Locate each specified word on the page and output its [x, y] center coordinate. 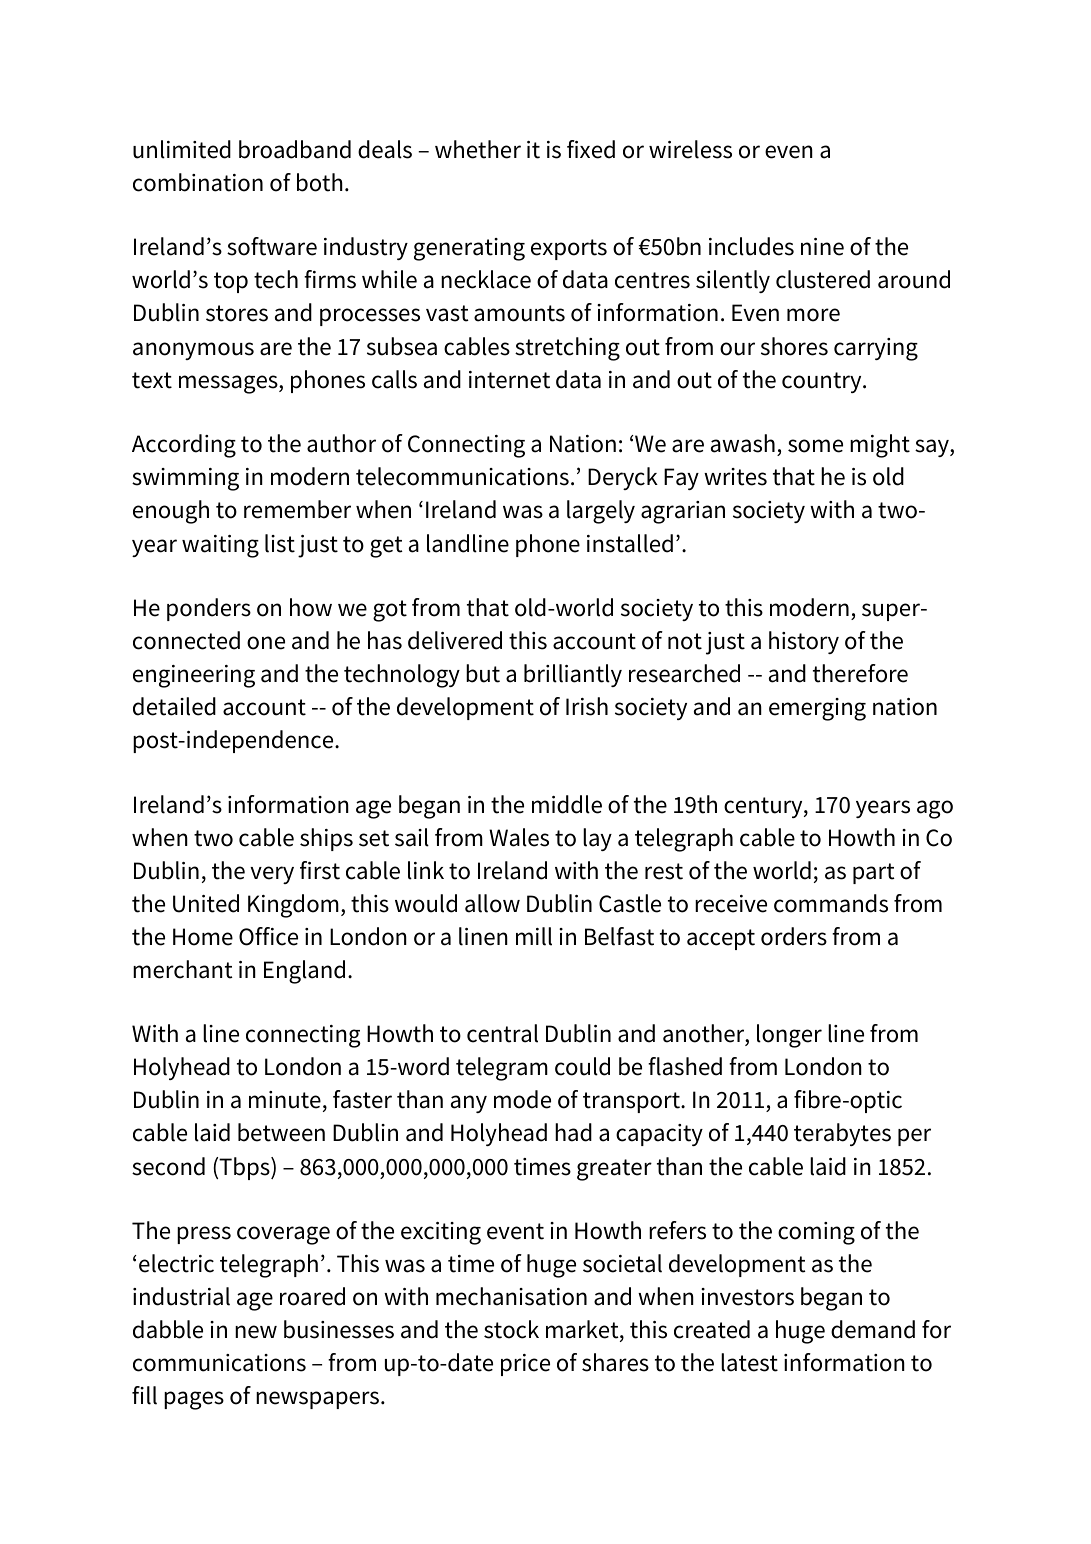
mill [534, 936]
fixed [591, 149]
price [525, 1365]
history [804, 642]
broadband [295, 149]
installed [630, 543]
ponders [209, 609]
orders [794, 936]
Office [268, 936]
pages [194, 1400]
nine [822, 247]
